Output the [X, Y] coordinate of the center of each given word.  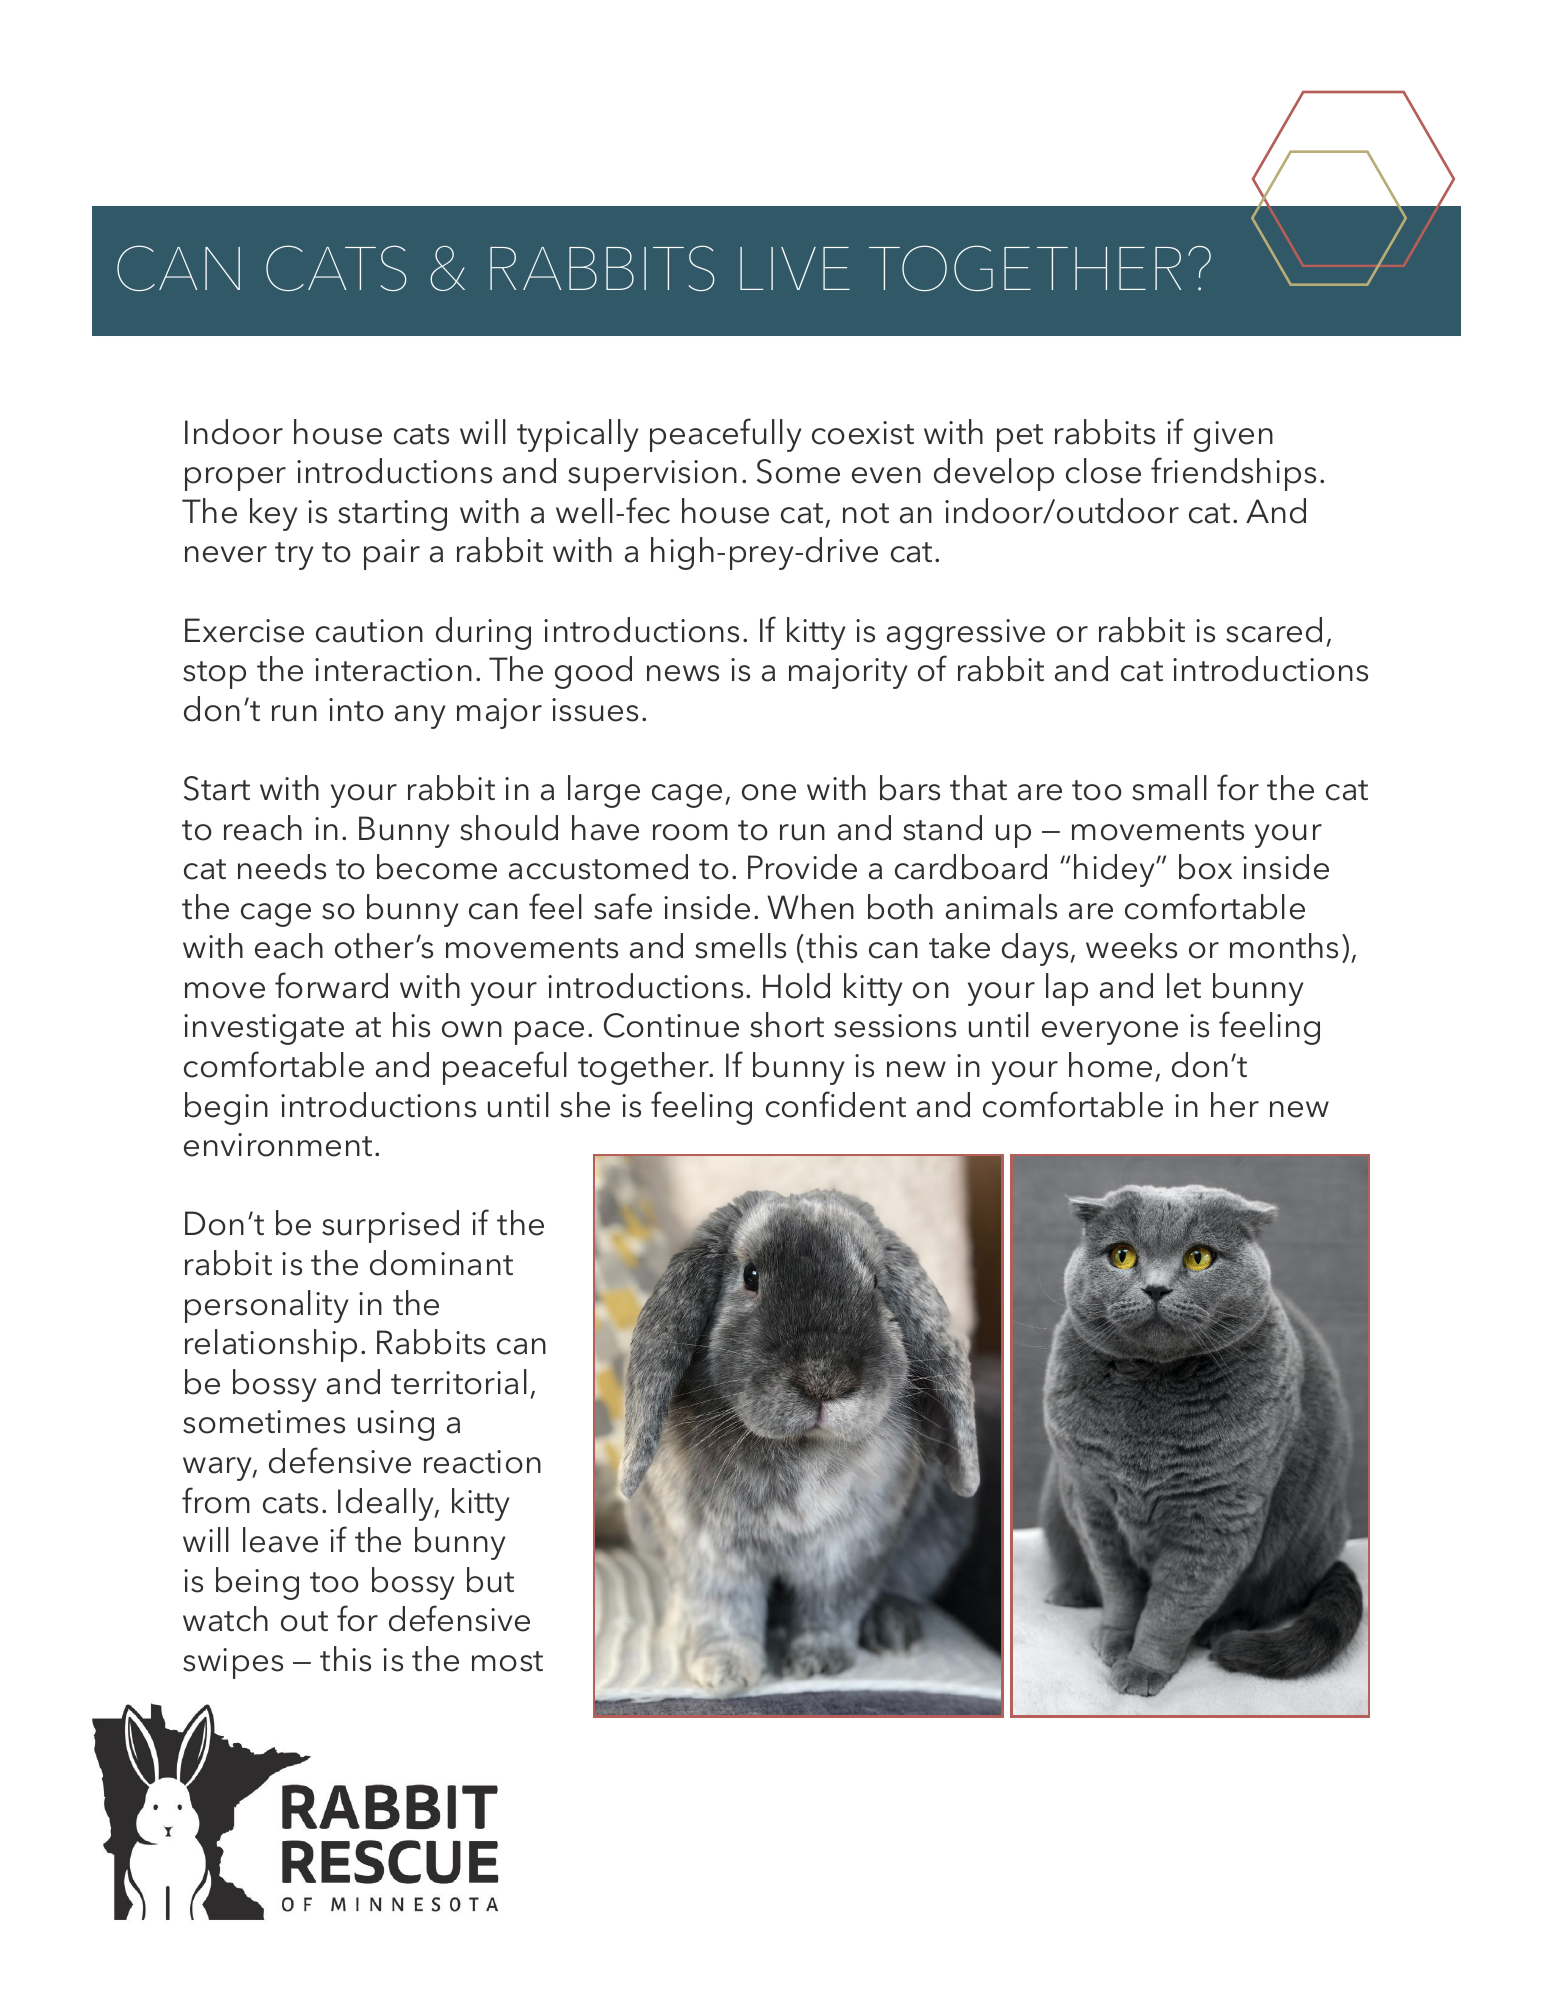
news [683, 673]
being [257, 1583]
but [490, 1580]
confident [836, 1104]
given [1233, 436]
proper [235, 479]
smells [740, 946]
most [507, 1661]
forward [331, 985]
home [1110, 1065]
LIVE [795, 268]
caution [369, 631]
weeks [1131, 946]
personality [266, 1306]
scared [1274, 630]
